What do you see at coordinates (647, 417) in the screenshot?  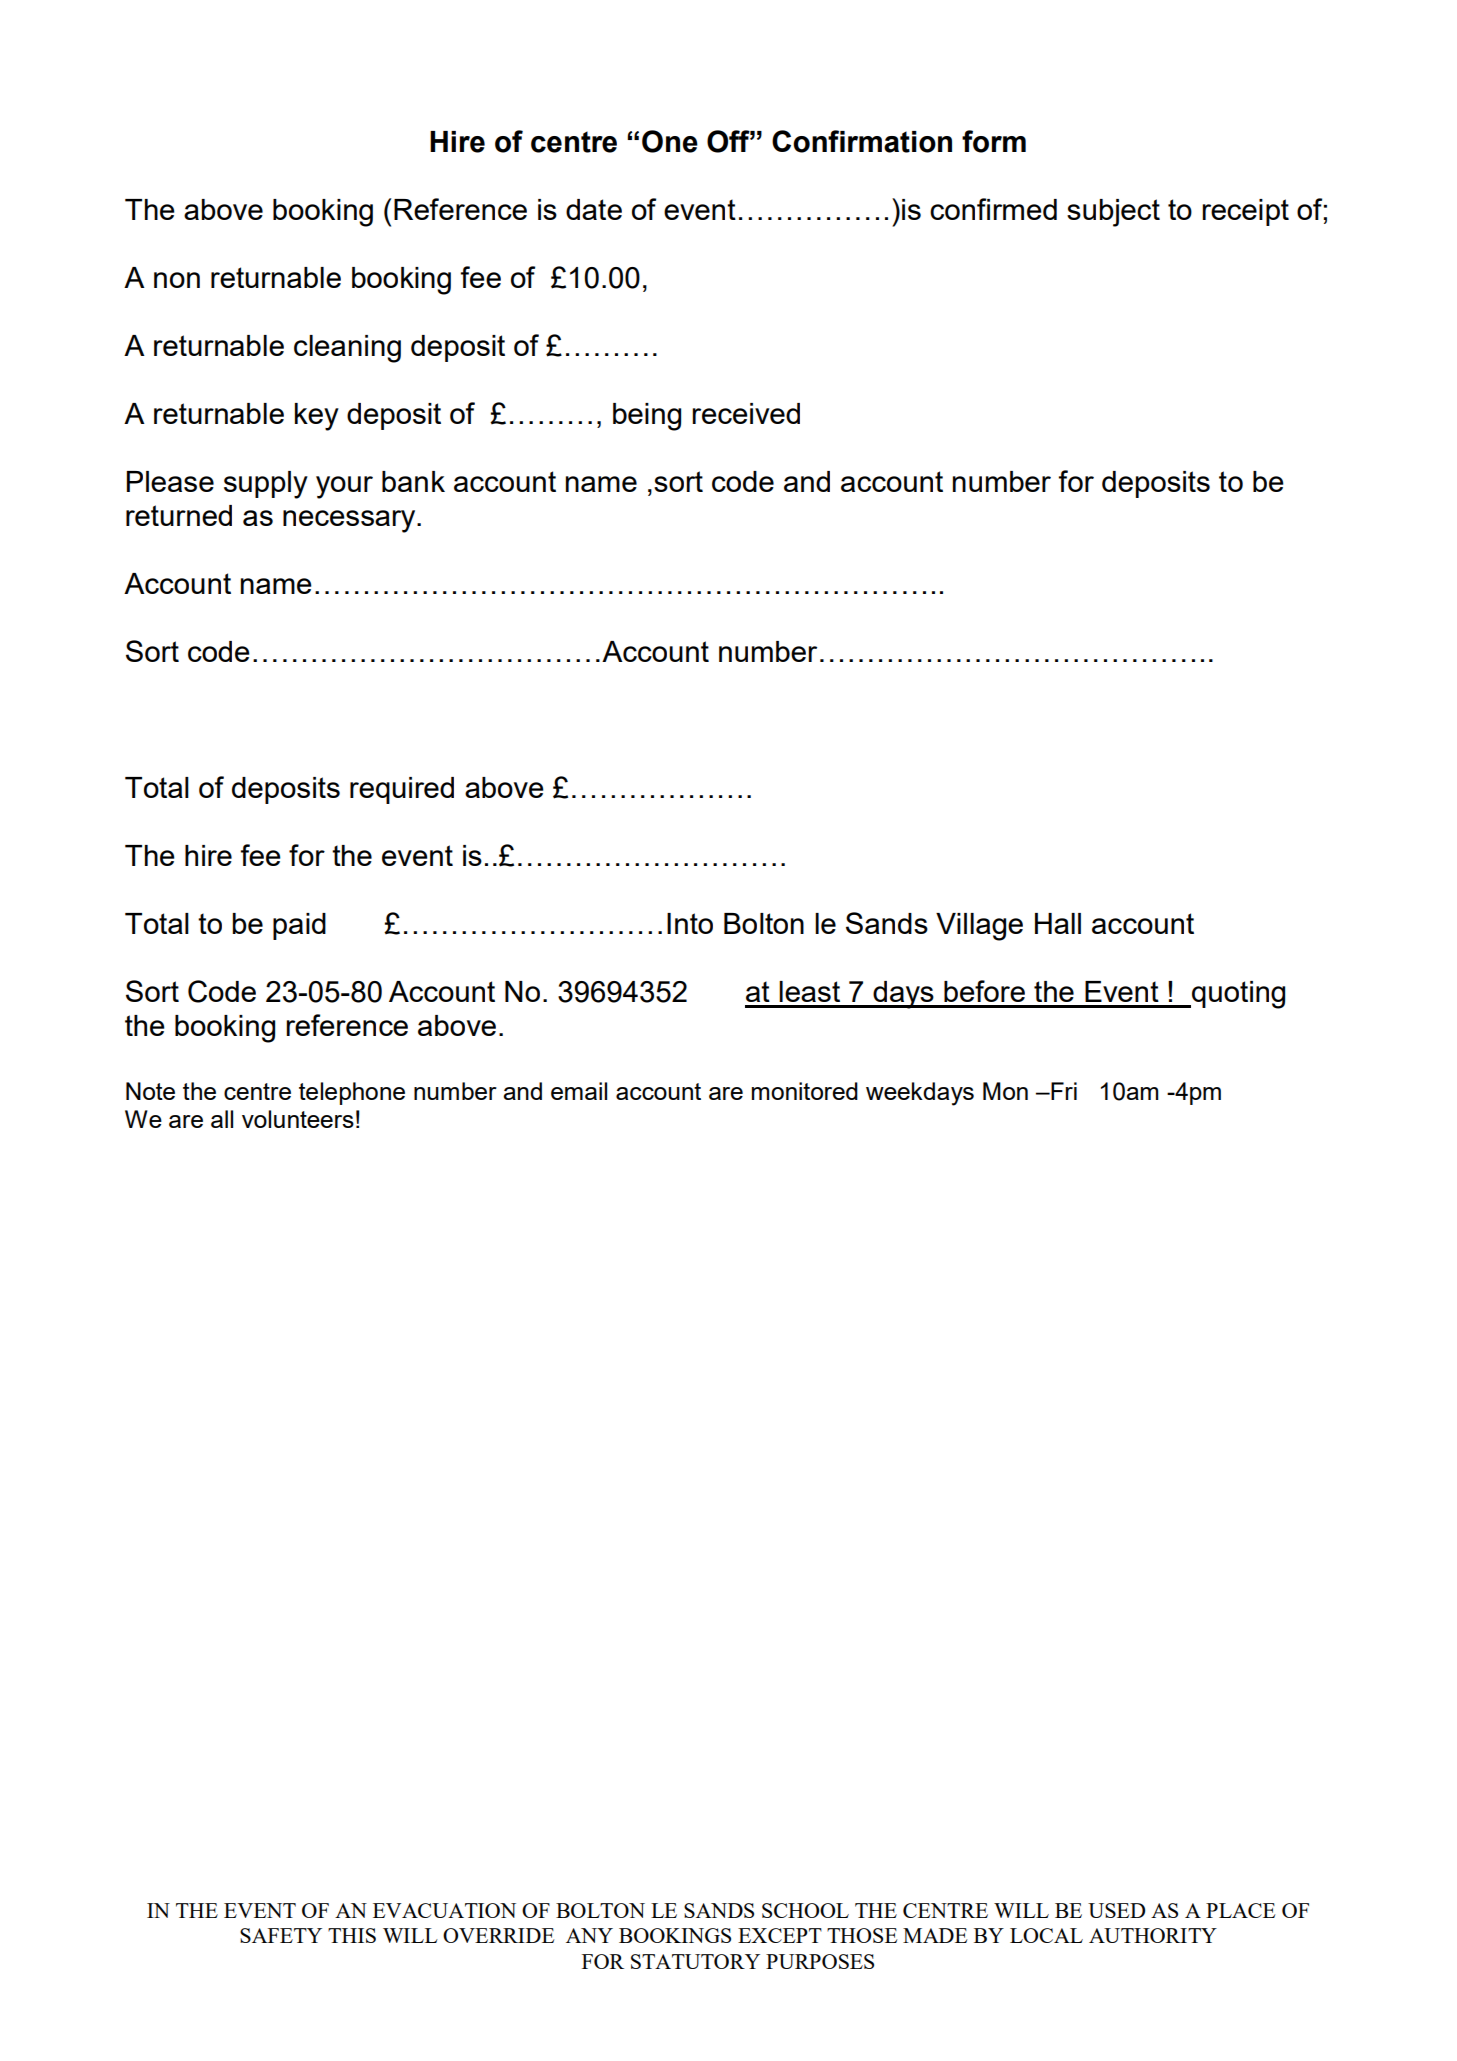 I see `being` at bounding box center [647, 417].
